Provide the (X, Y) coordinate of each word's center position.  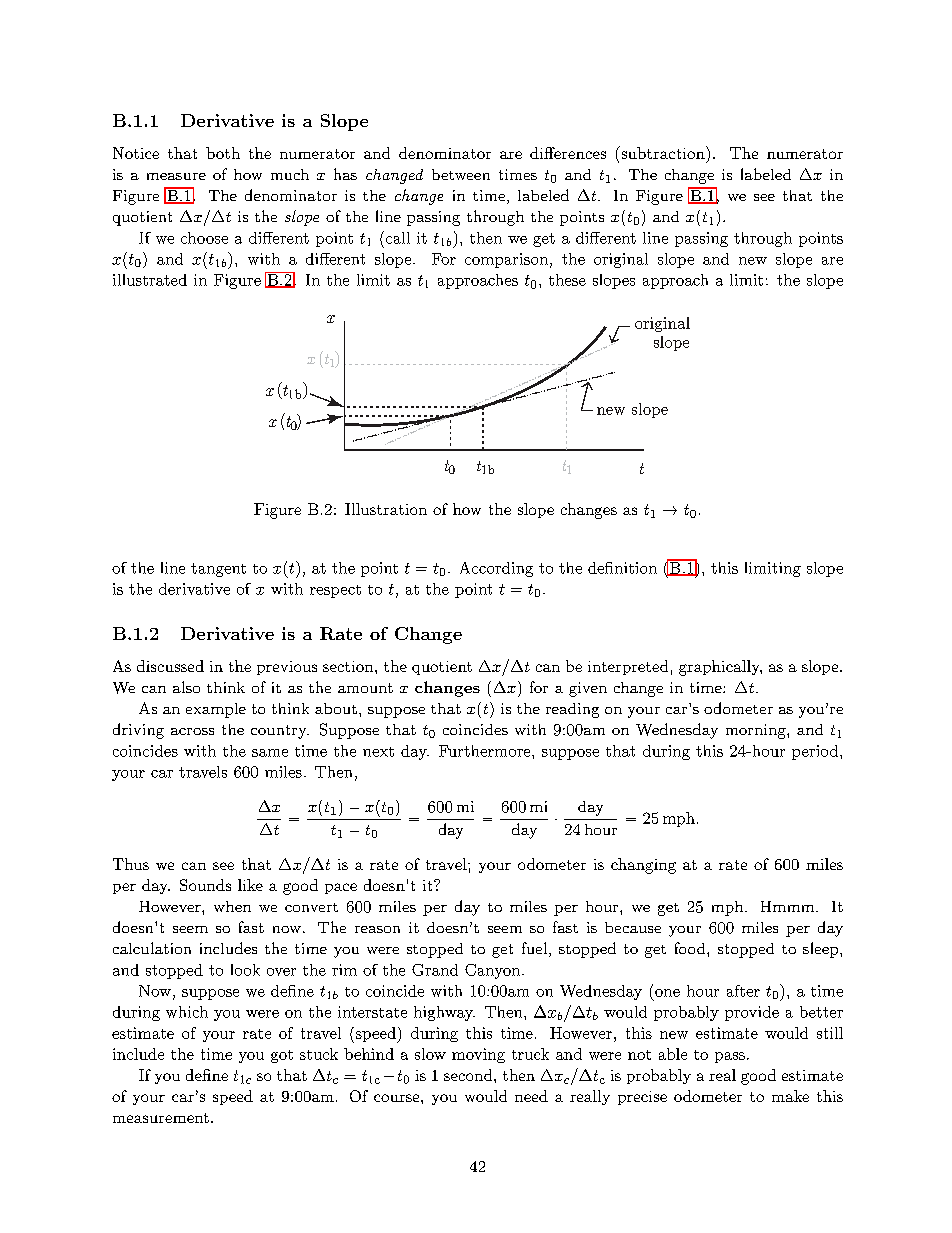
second (469, 1075)
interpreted (628, 667)
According (496, 569)
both (223, 153)
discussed (170, 666)
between (461, 174)
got (282, 1056)
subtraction (663, 152)
